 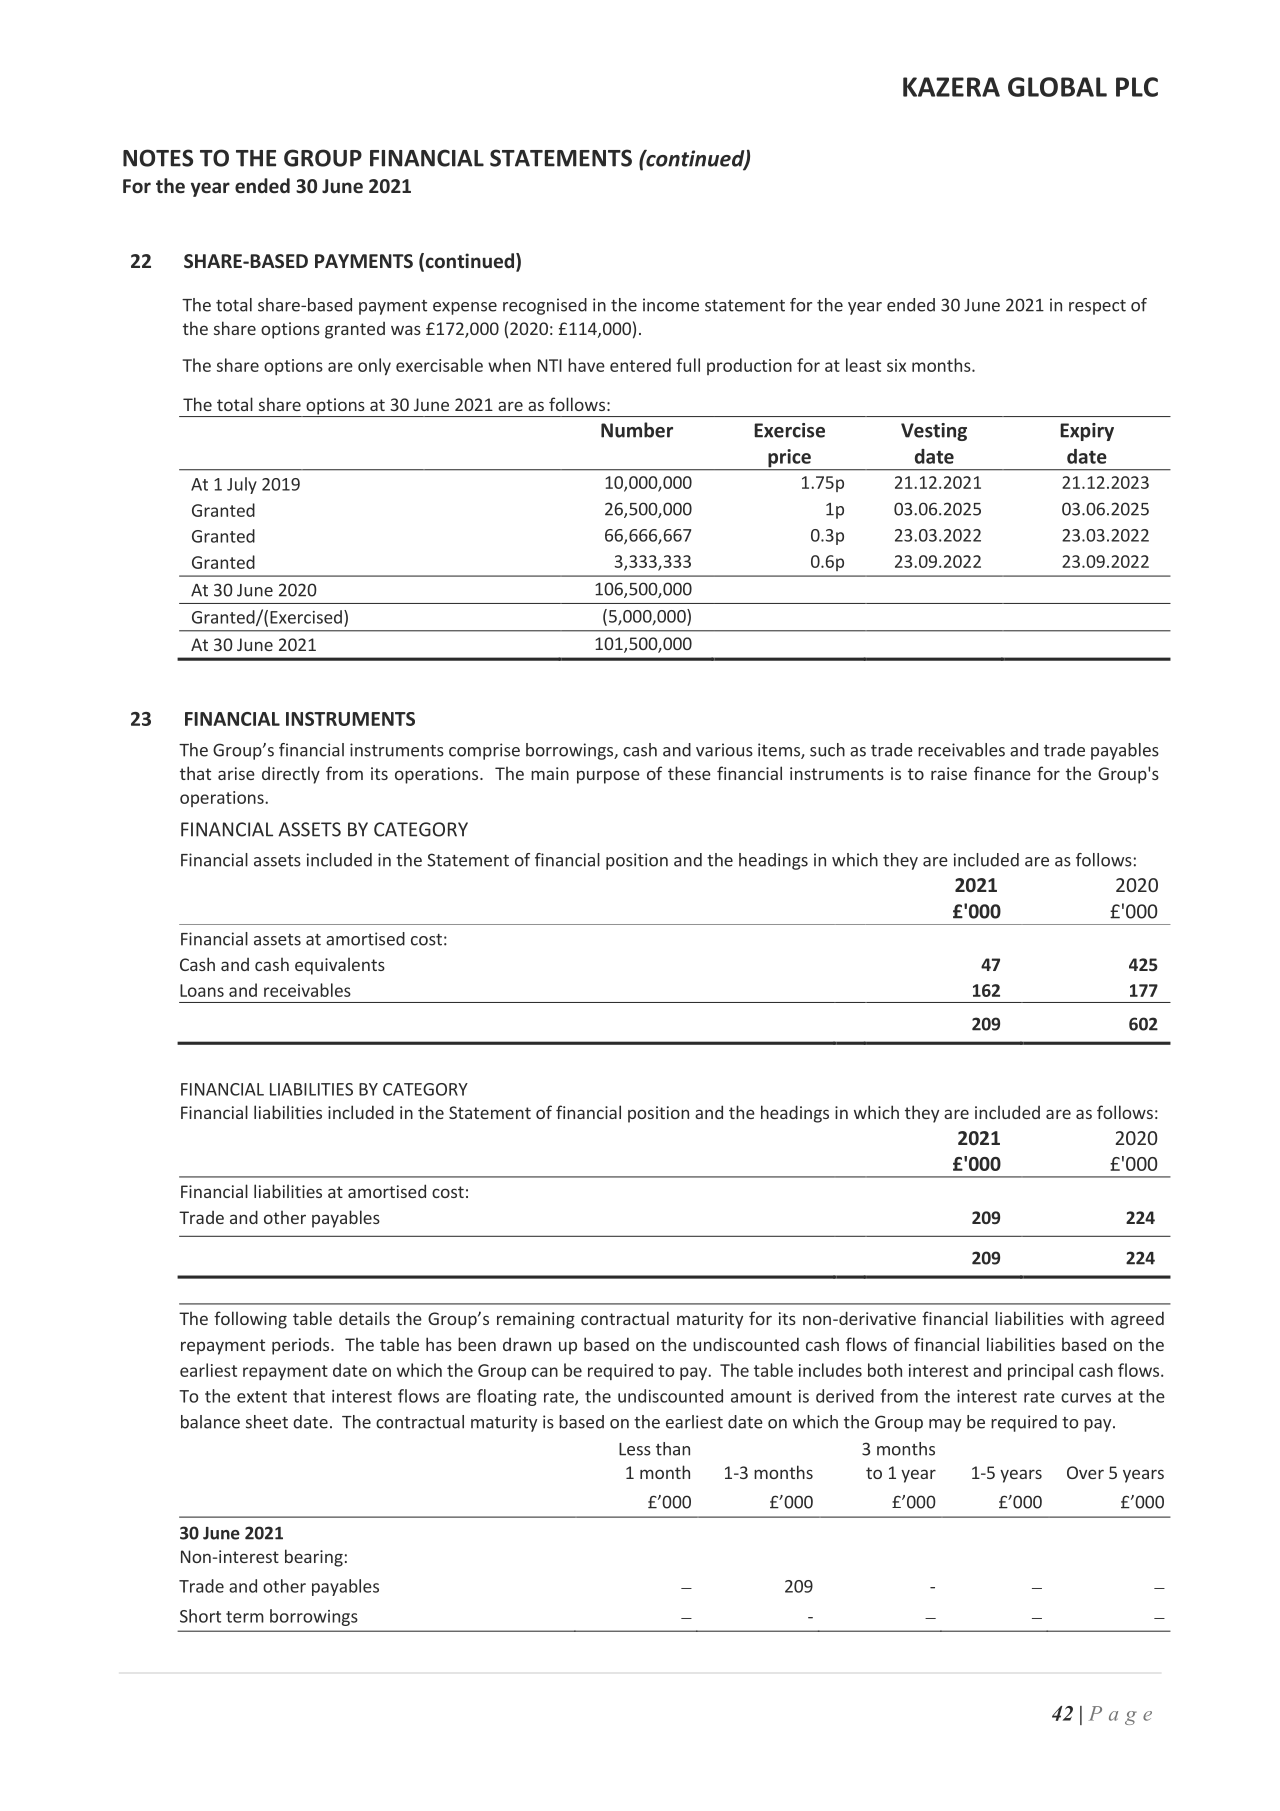 I want to click on July, so click(x=242, y=485).
